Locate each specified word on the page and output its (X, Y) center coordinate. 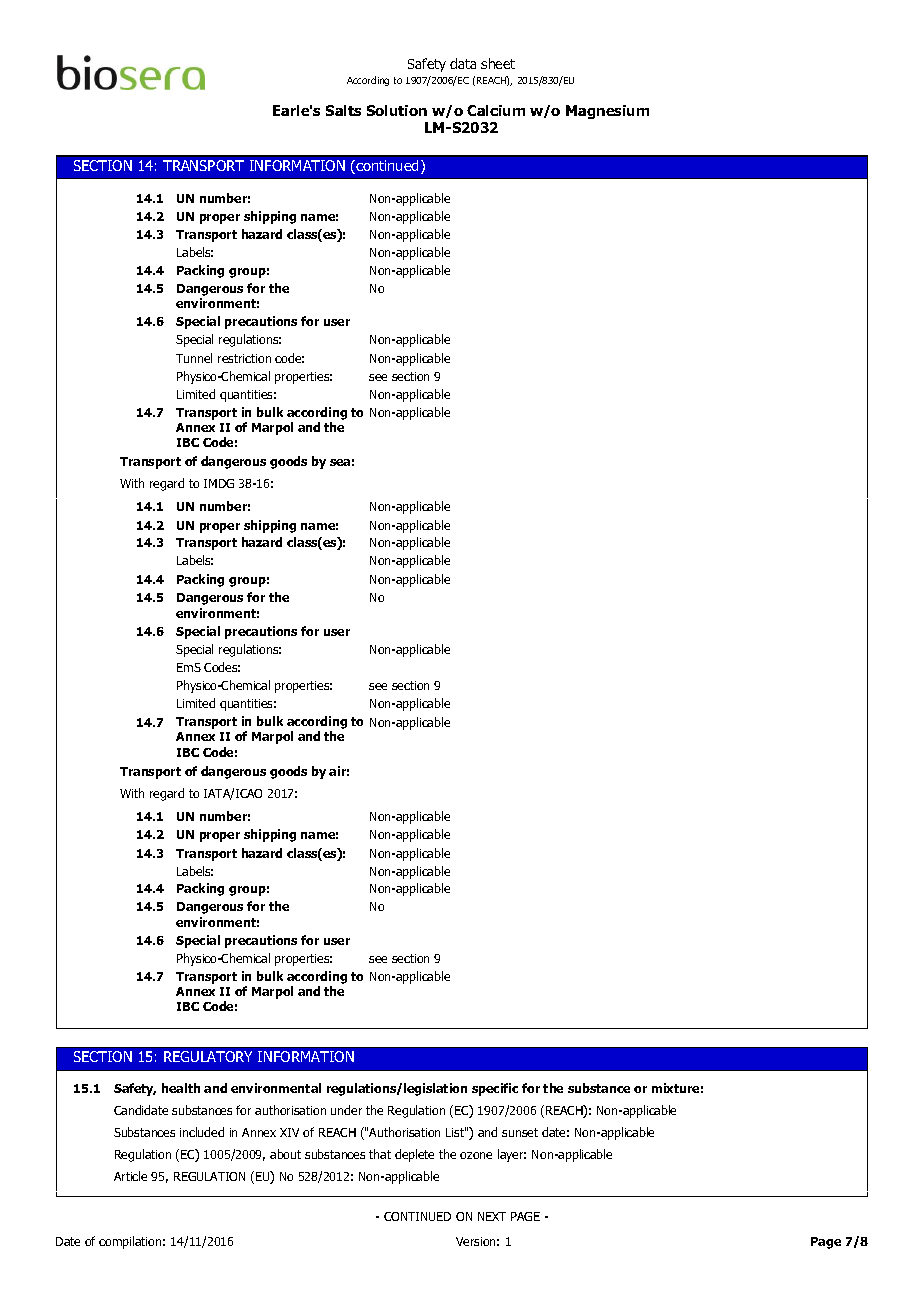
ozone (476, 1155)
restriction (244, 358)
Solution (397, 110)
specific (495, 1089)
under (346, 1110)
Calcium (496, 110)
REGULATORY (208, 1056)
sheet (498, 63)
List (456, 1132)
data (463, 63)
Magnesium (607, 112)
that (380, 1154)
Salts (343, 110)
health (181, 1088)
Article (130, 1176)
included (202, 1132)
